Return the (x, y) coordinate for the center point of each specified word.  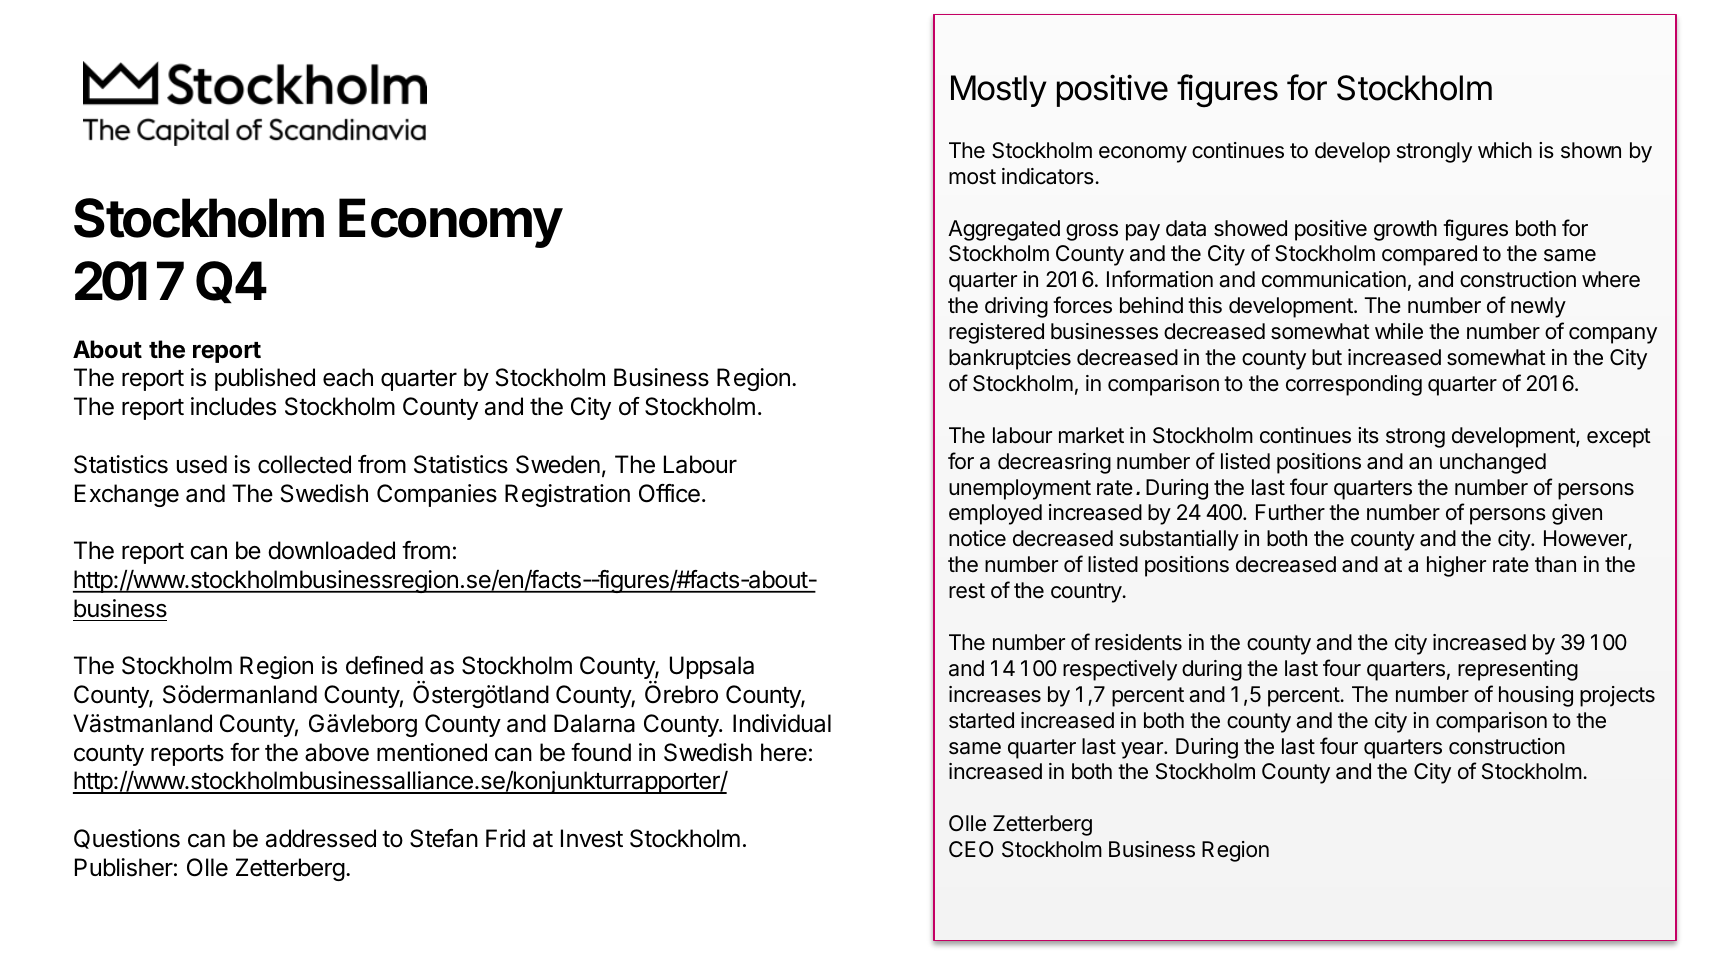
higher (1456, 566)
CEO (971, 849)
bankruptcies (1010, 359)
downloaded (331, 550)
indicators (1049, 176)
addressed (321, 838)
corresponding (1354, 385)
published (265, 379)
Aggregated (1004, 230)
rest (967, 591)
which (1505, 150)
